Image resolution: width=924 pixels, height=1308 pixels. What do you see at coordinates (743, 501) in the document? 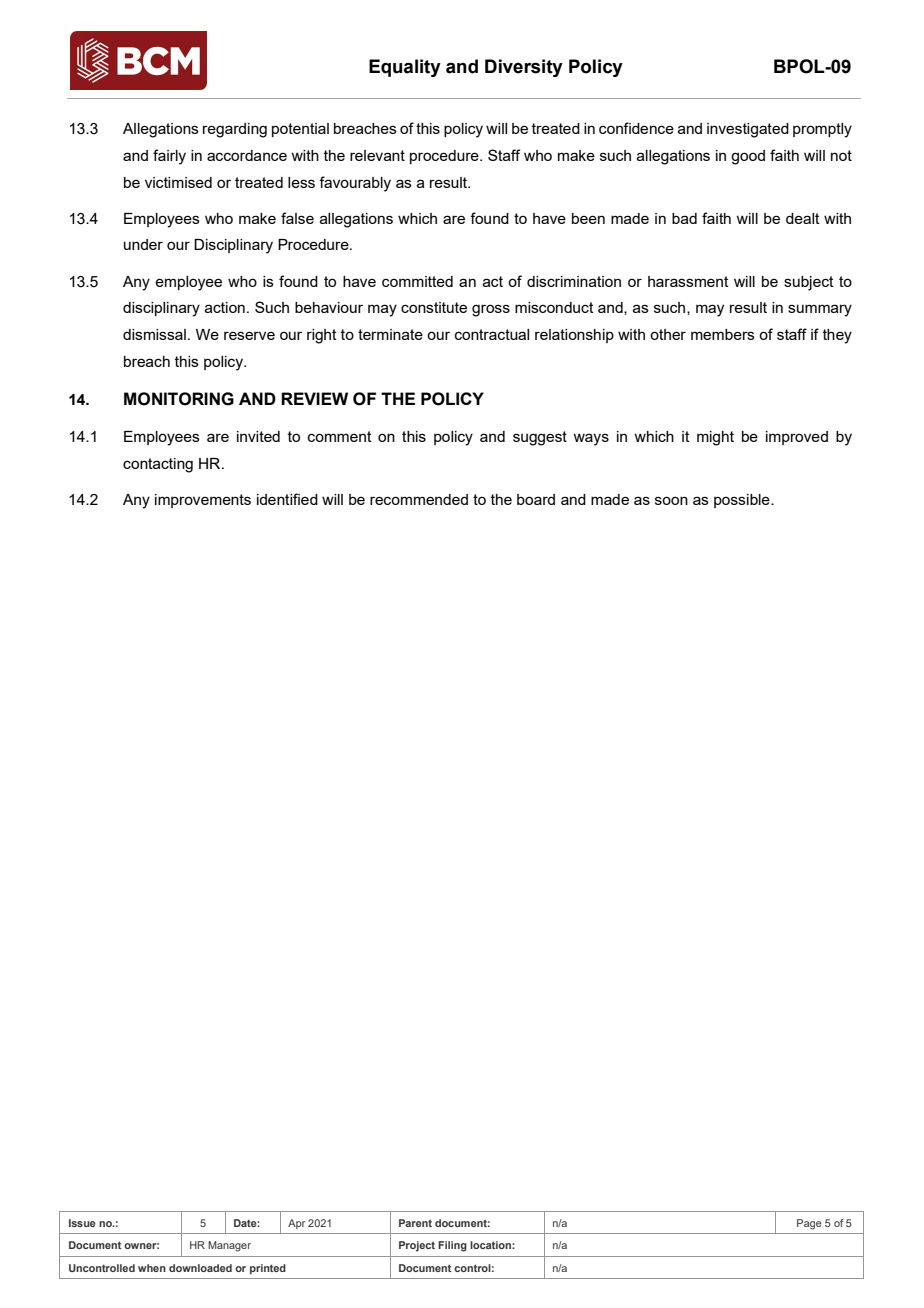
I see `possible` at bounding box center [743, 501].
